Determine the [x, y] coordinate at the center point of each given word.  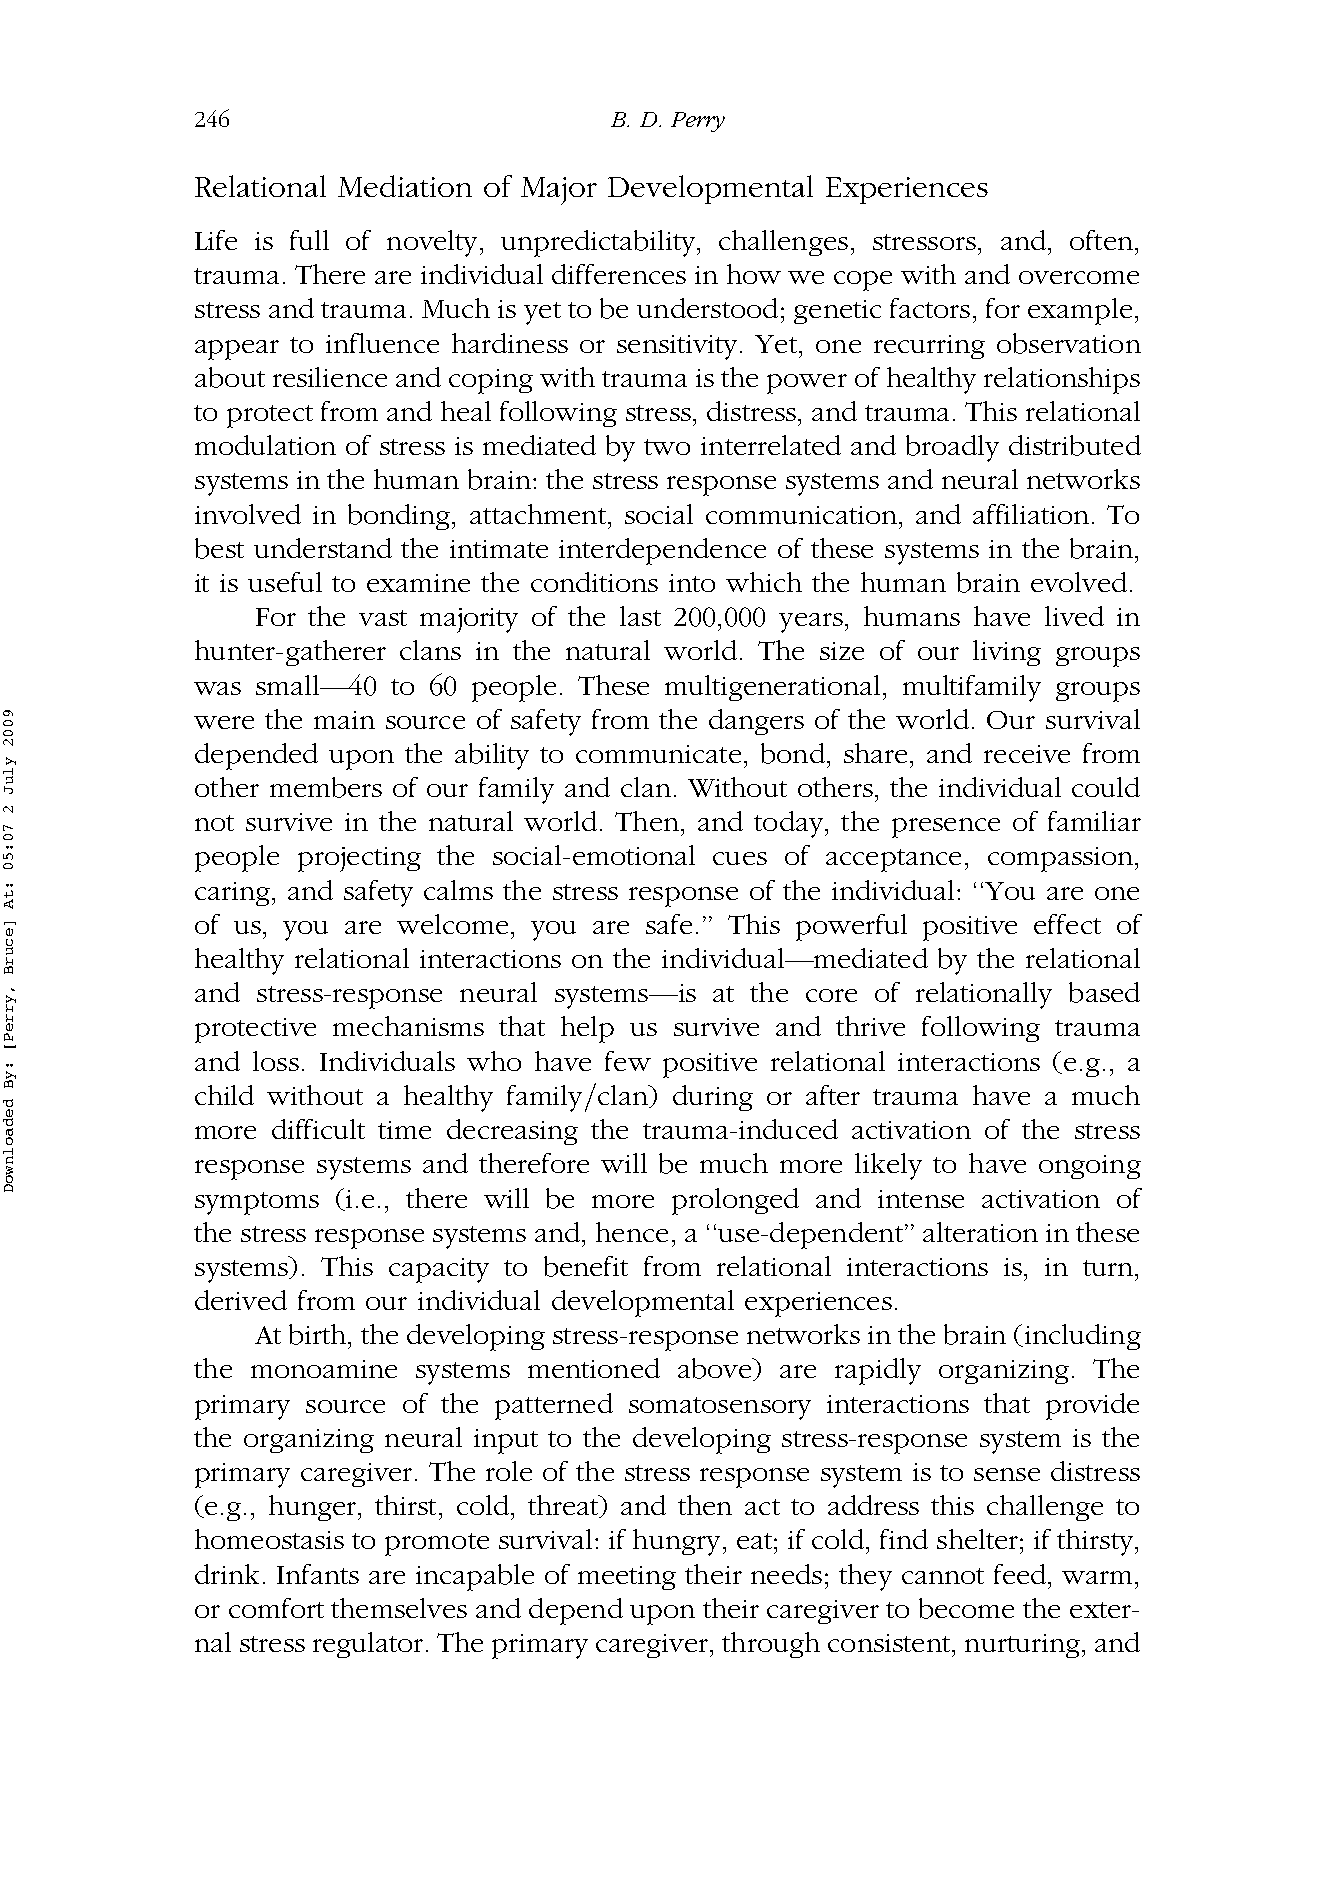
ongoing [1090, 1167]
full [309, 240]
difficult [318, 1129]
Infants [318, 1574]
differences [619, 274]
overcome [1079, 277]
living [1007, 653]
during [713, 1098]
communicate [658, 754]
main [344, 720]
